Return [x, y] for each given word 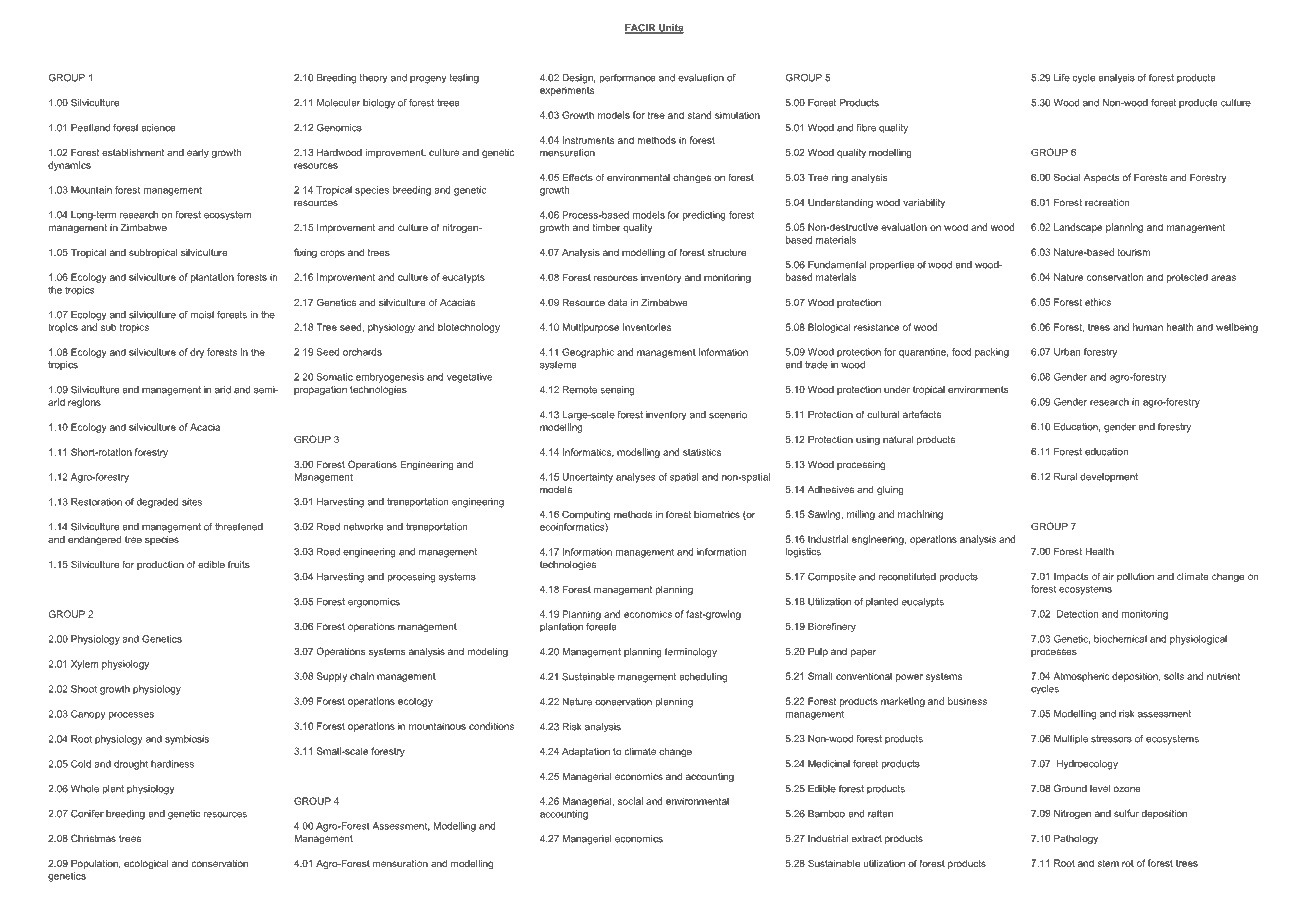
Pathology [1076, 839]
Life [1062, 78]
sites [192, 502]
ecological [146, 864]
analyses [636, 478]
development [1109, 477]
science [158, 128]
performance [627, 79]
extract [867, 838]
